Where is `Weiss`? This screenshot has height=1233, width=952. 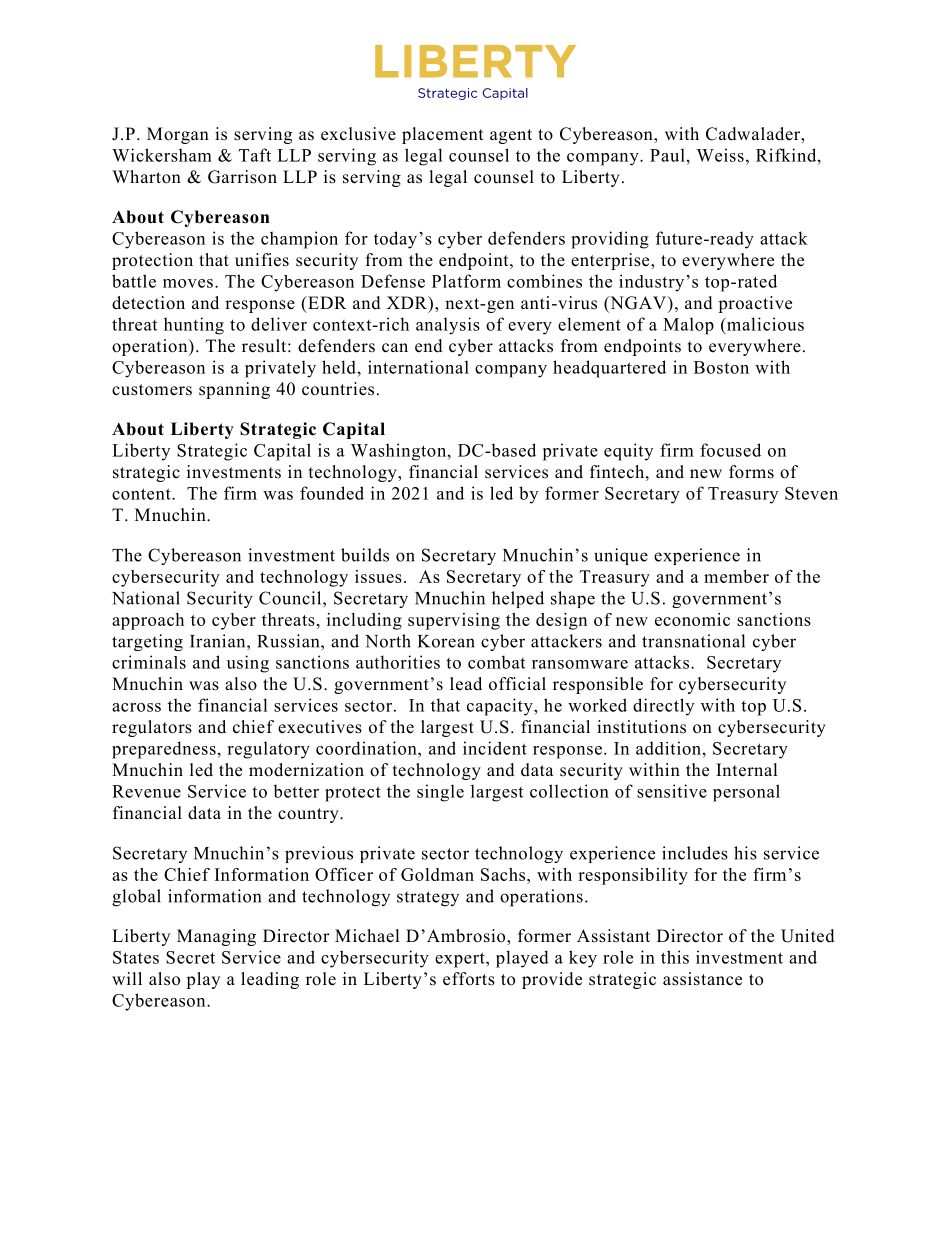
Weiss is located at coordinates (720, 155).
